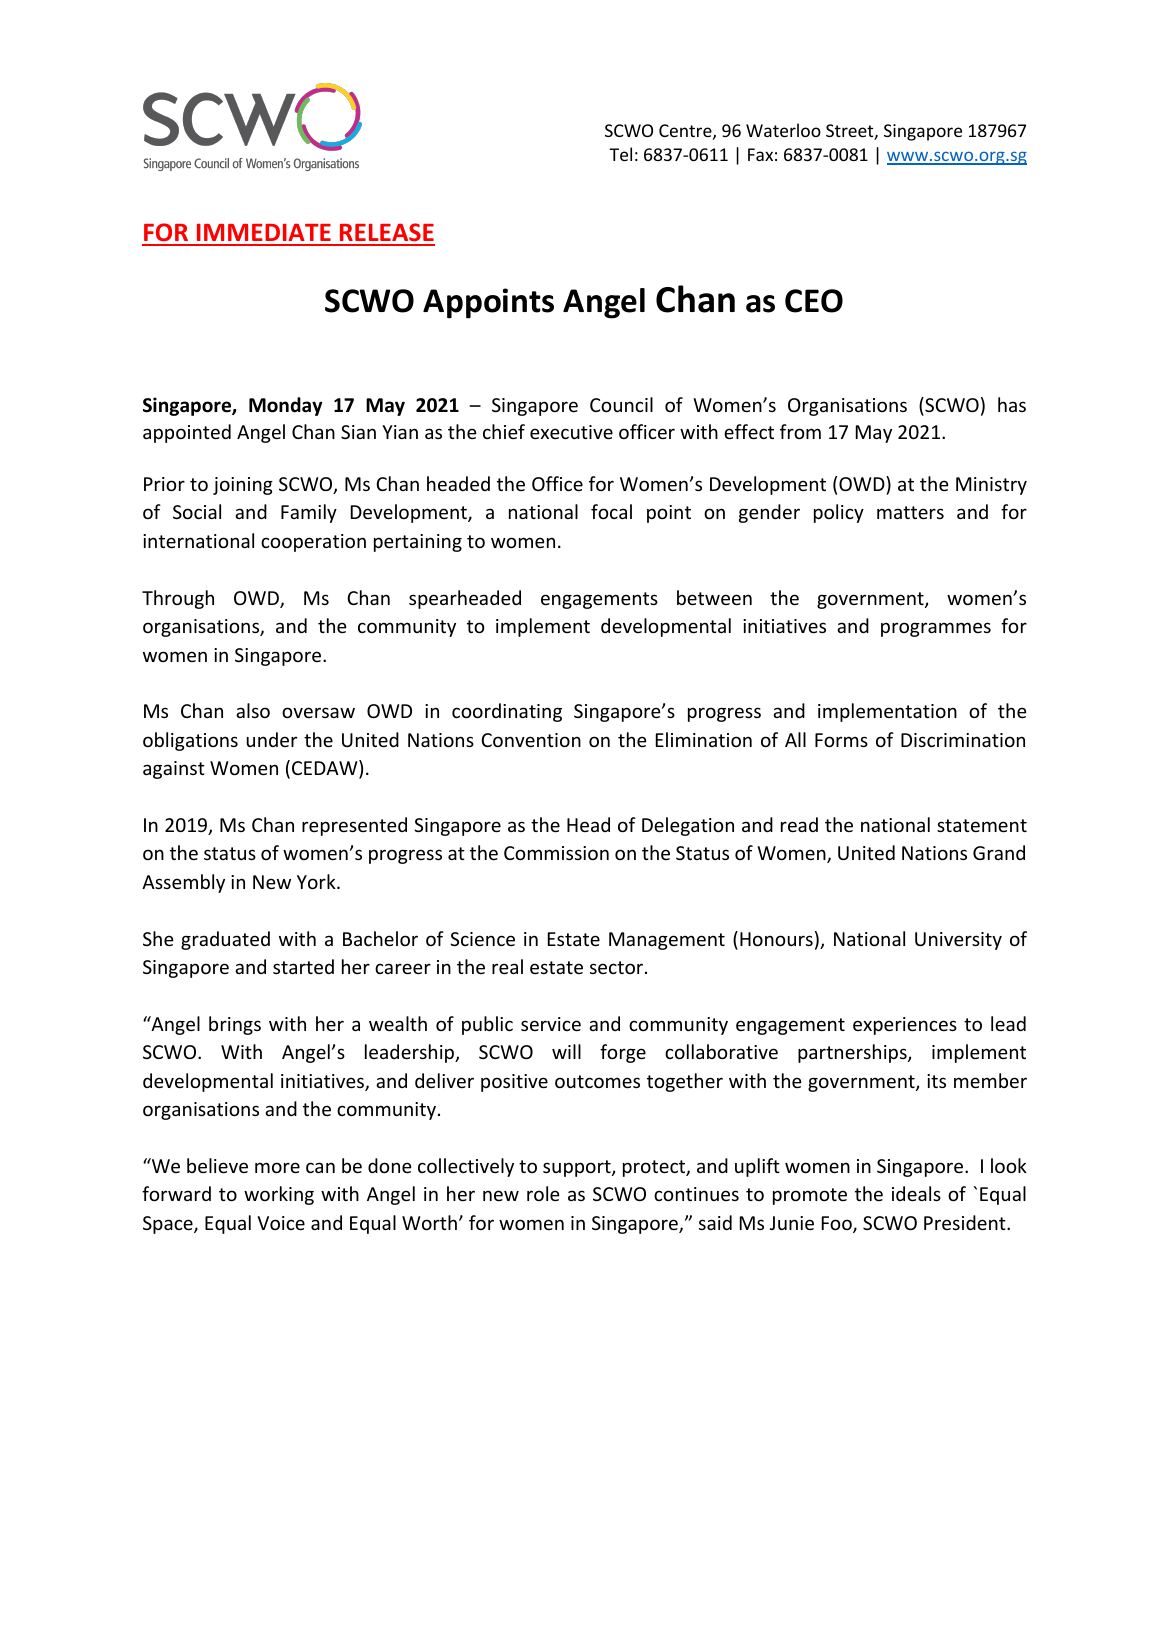 This screenshot has width=1167, height=1650. I want to click on also, so click(253, 710).
